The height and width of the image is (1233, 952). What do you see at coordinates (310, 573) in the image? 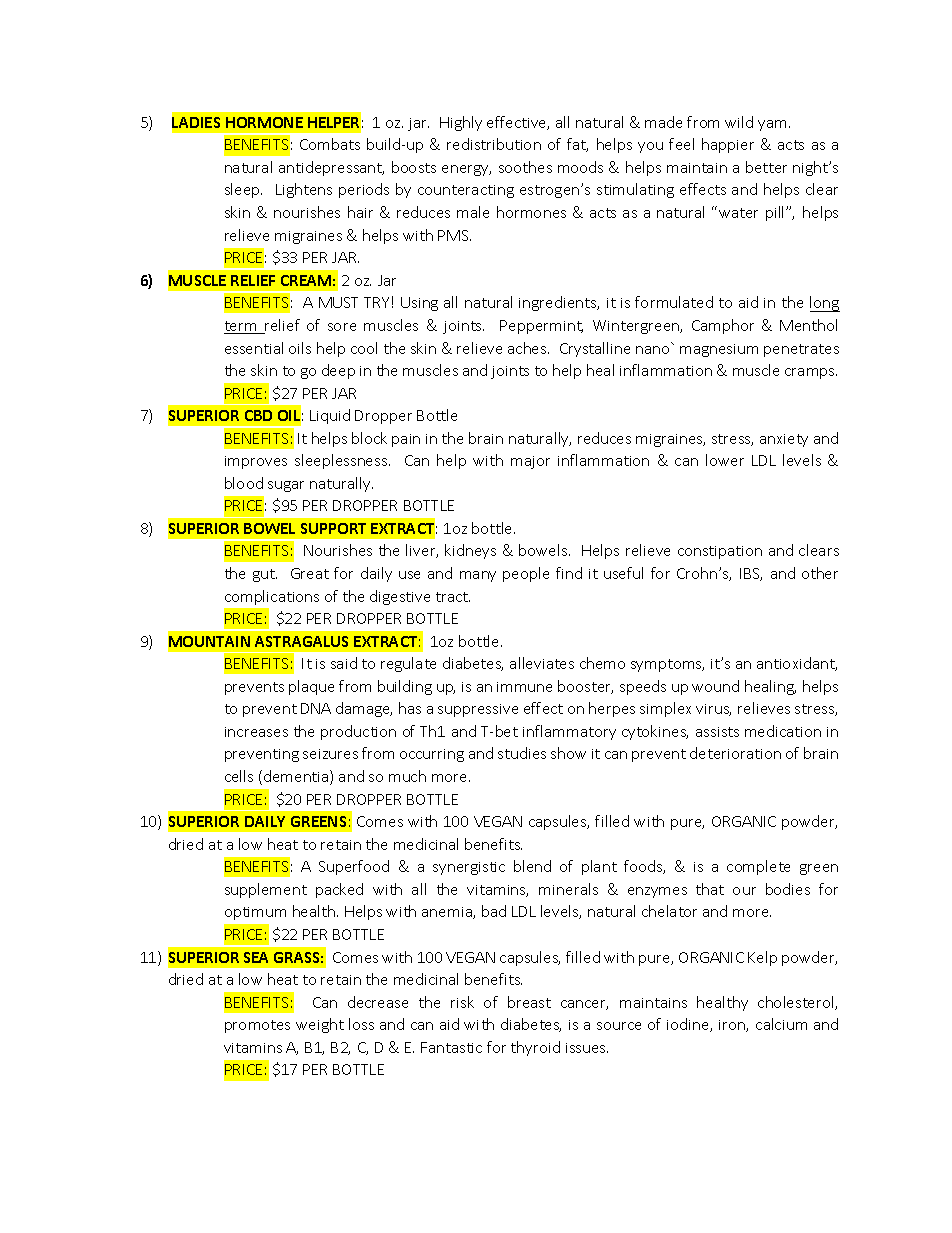
I see `Great` at bounding box center [310, 573].
